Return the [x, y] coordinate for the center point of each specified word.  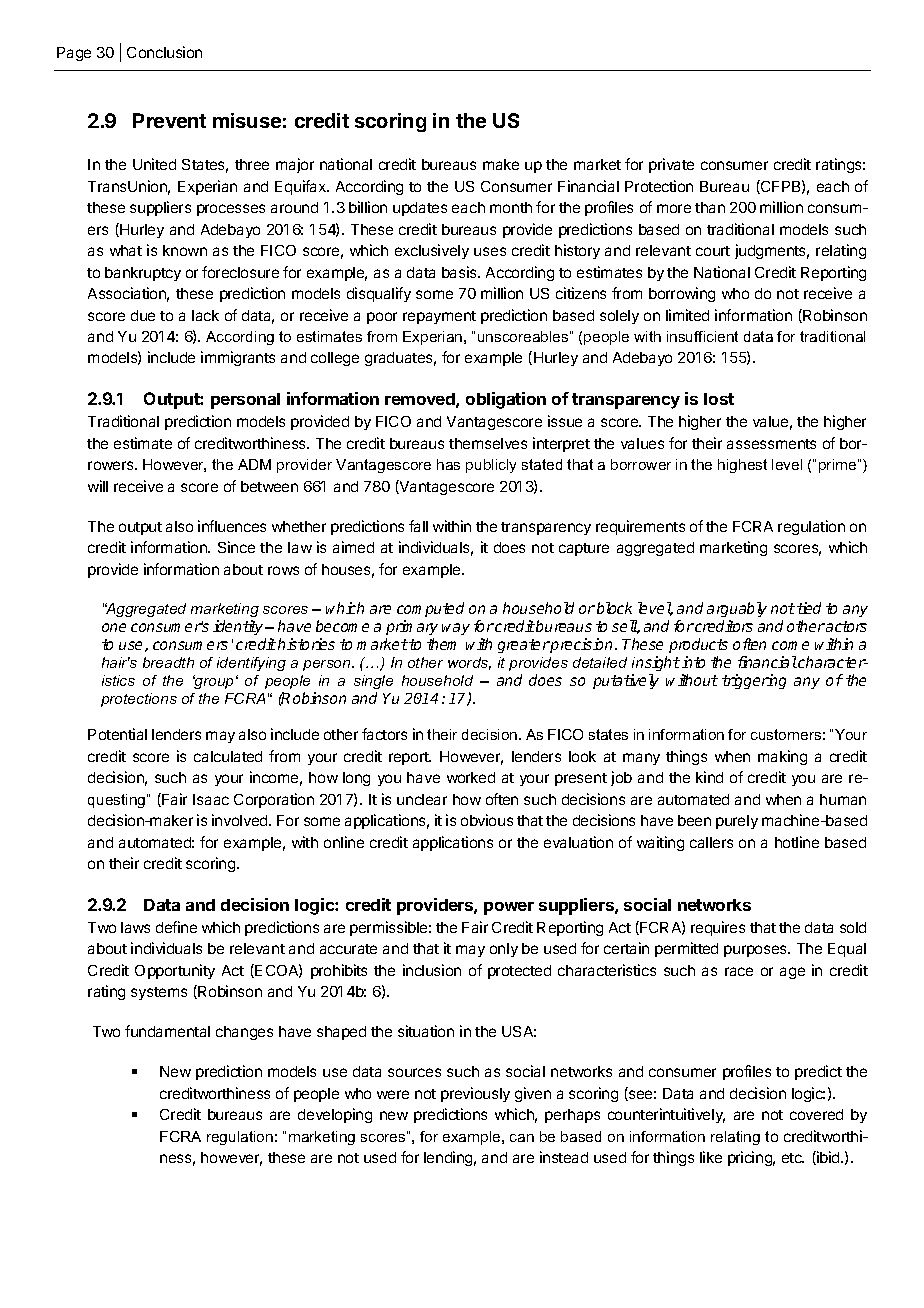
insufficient [702, 336]
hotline [797, 842]
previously [475, 1094]
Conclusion [164, 52]
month [511, 207]
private [671, 165]
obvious [487, 820]
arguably [737, 611]
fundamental [167, 1031]
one [114, 627]
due [143, 315]
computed [430, 611]
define [176, 927]
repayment [439, 317]
